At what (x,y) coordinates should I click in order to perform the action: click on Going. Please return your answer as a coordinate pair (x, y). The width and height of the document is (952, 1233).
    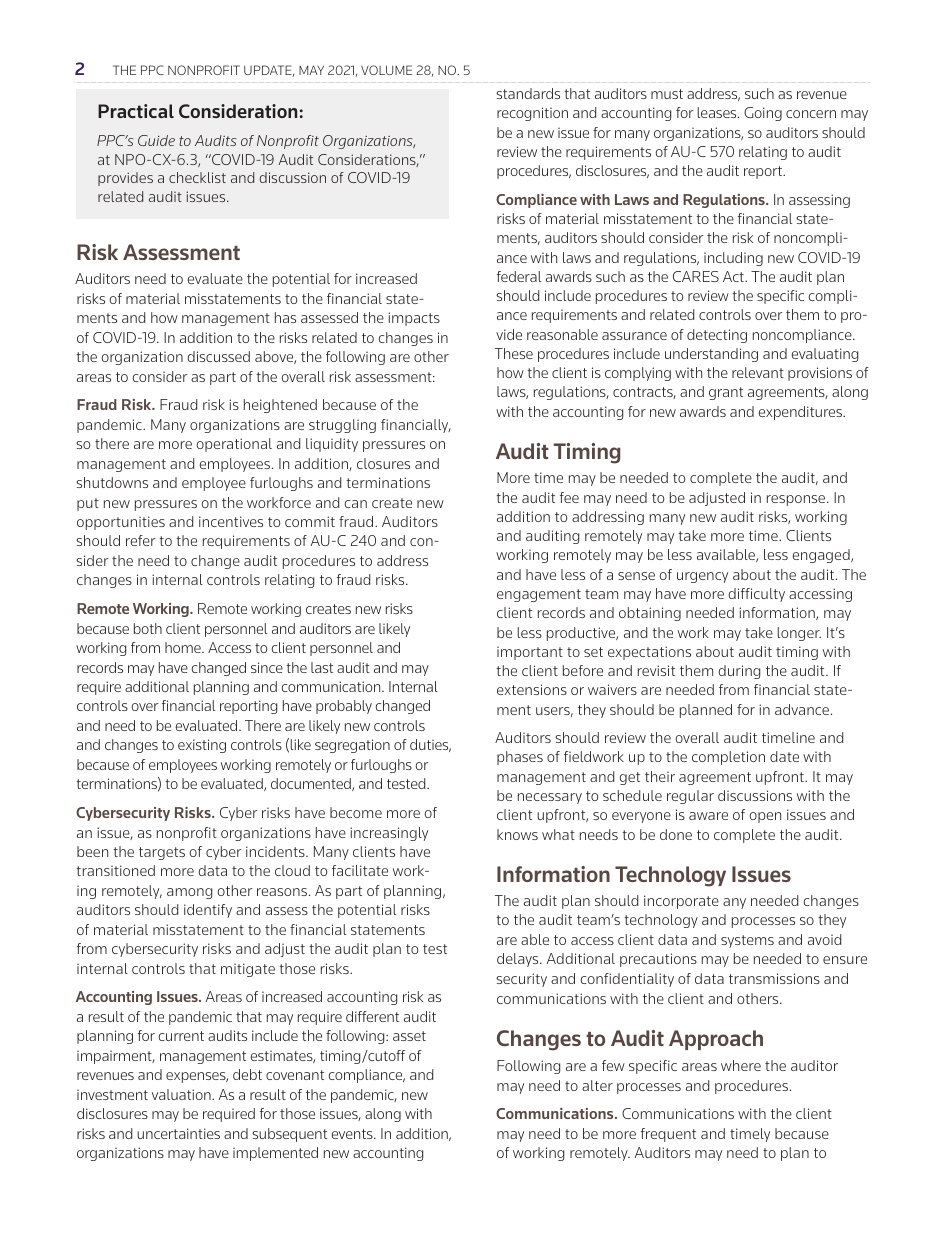
    Looking at the image, I should click on (763, 114).
